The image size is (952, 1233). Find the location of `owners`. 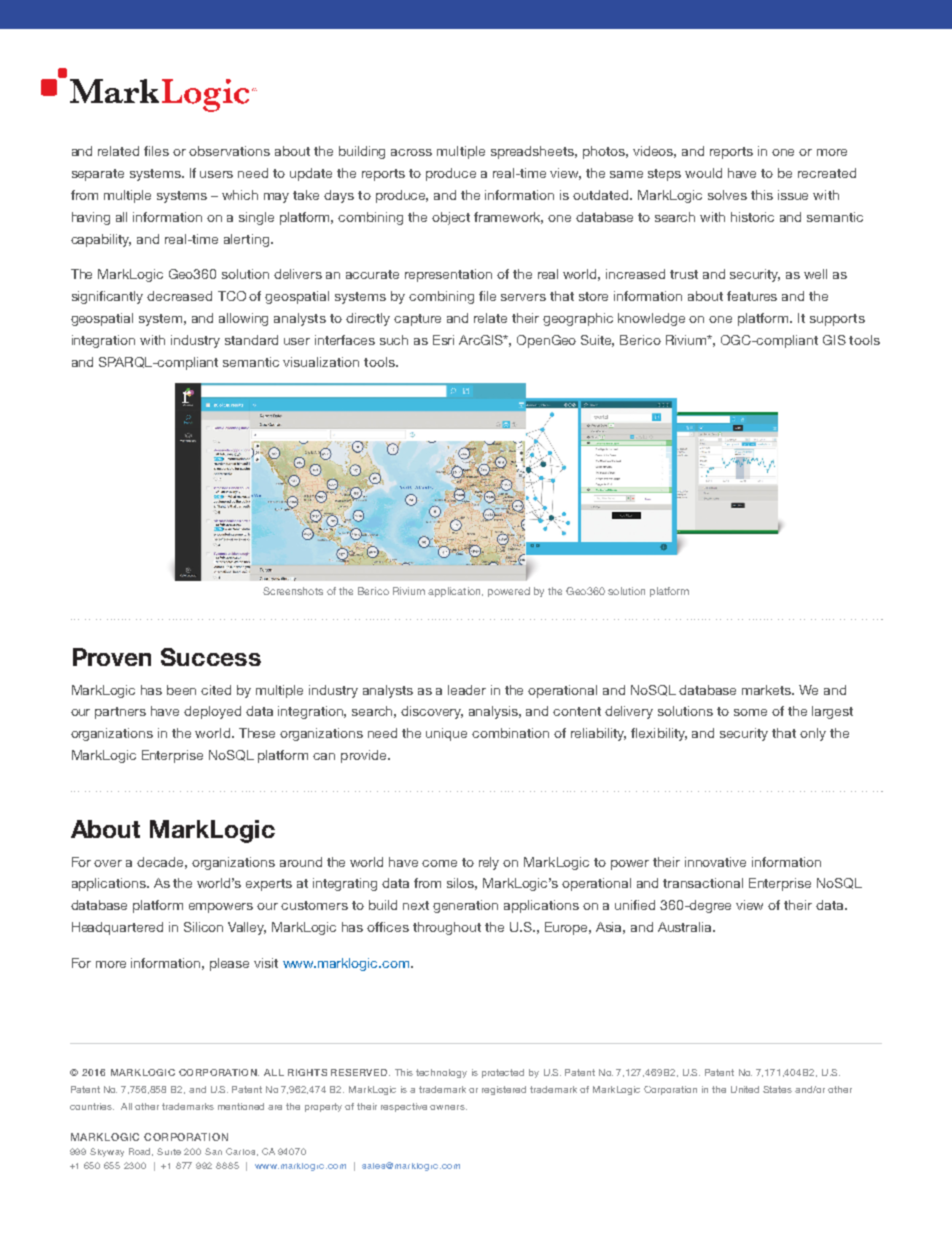

owners is located at coordinates (448, 1107).
